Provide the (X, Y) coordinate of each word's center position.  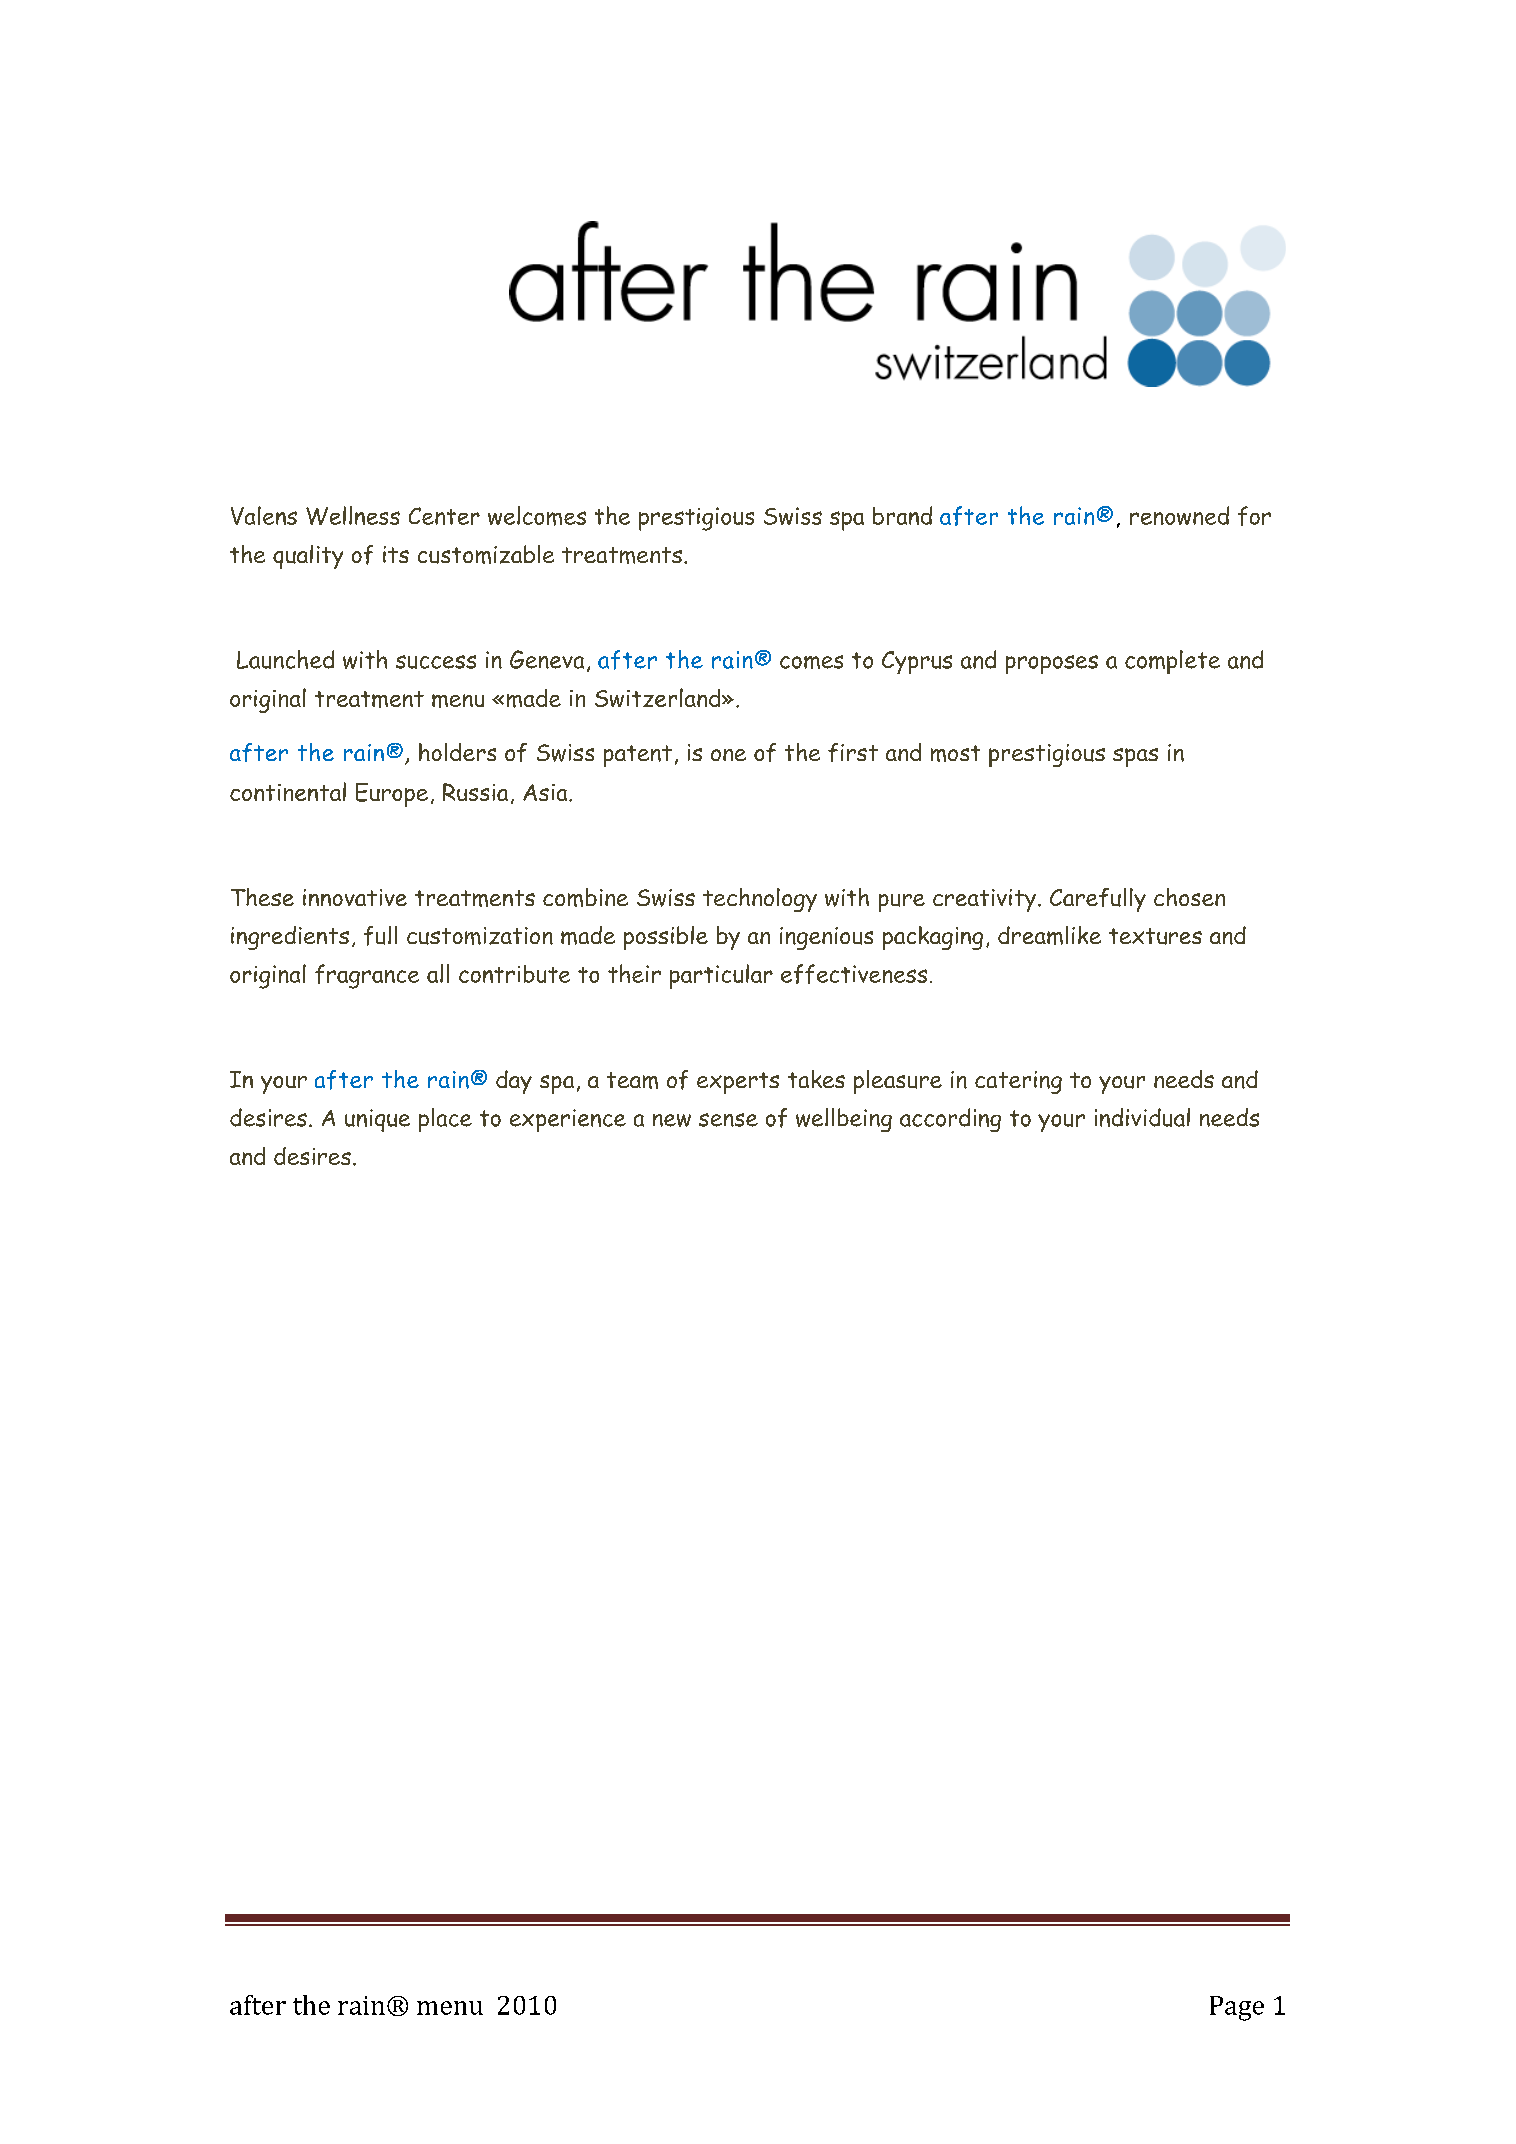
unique (377, 1120)
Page (1237, 2008)
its (396, 554)
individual (1142, 1117)
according (950, 1120)
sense (728, 1120)
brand (902, 515)
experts (738, 1083)
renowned (1179, 515)
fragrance (367, 976)
